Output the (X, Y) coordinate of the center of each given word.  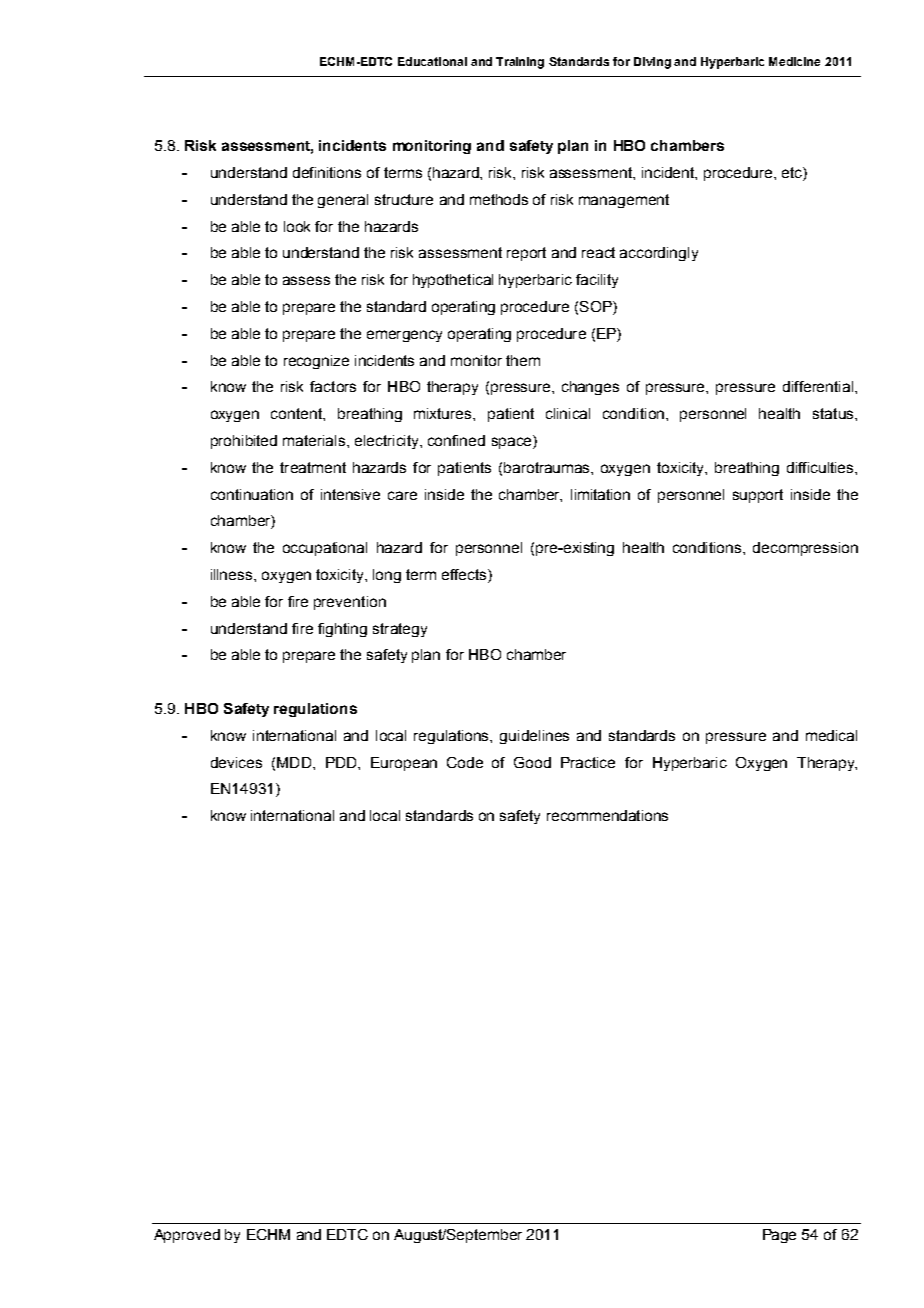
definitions (327, 172)
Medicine (794, 61)
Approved (187, 1236)
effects (465, 576)
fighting (342, 630)
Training (520, 63)
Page (779, 1236)
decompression (805, 549)
